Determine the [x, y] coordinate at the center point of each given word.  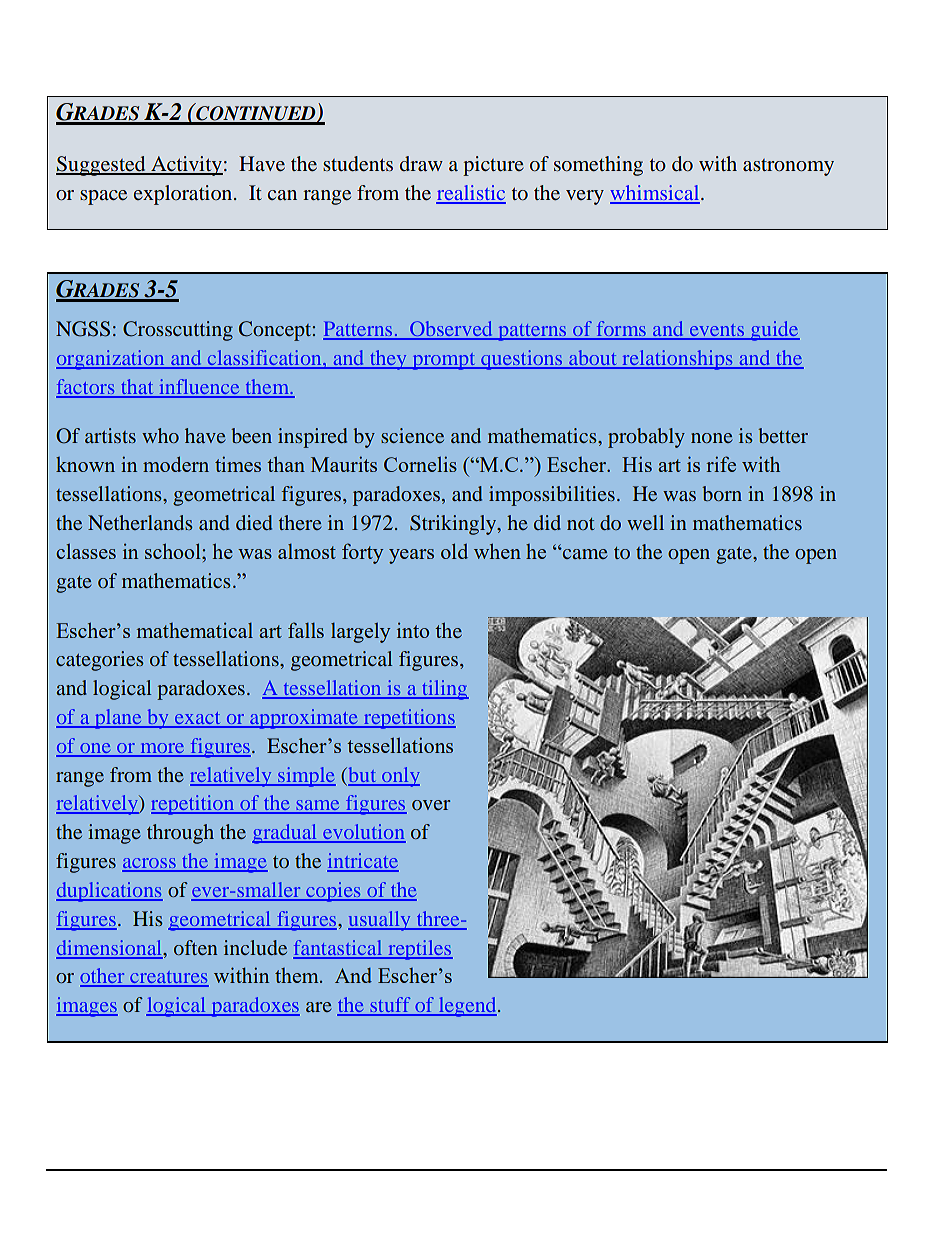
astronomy [788, 167]
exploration [184, 195]
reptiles [419, 950]
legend [467, 1007]
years [411, 556]
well [645, 522]
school [174, 551]
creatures [168, 978]
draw [421, 163]
